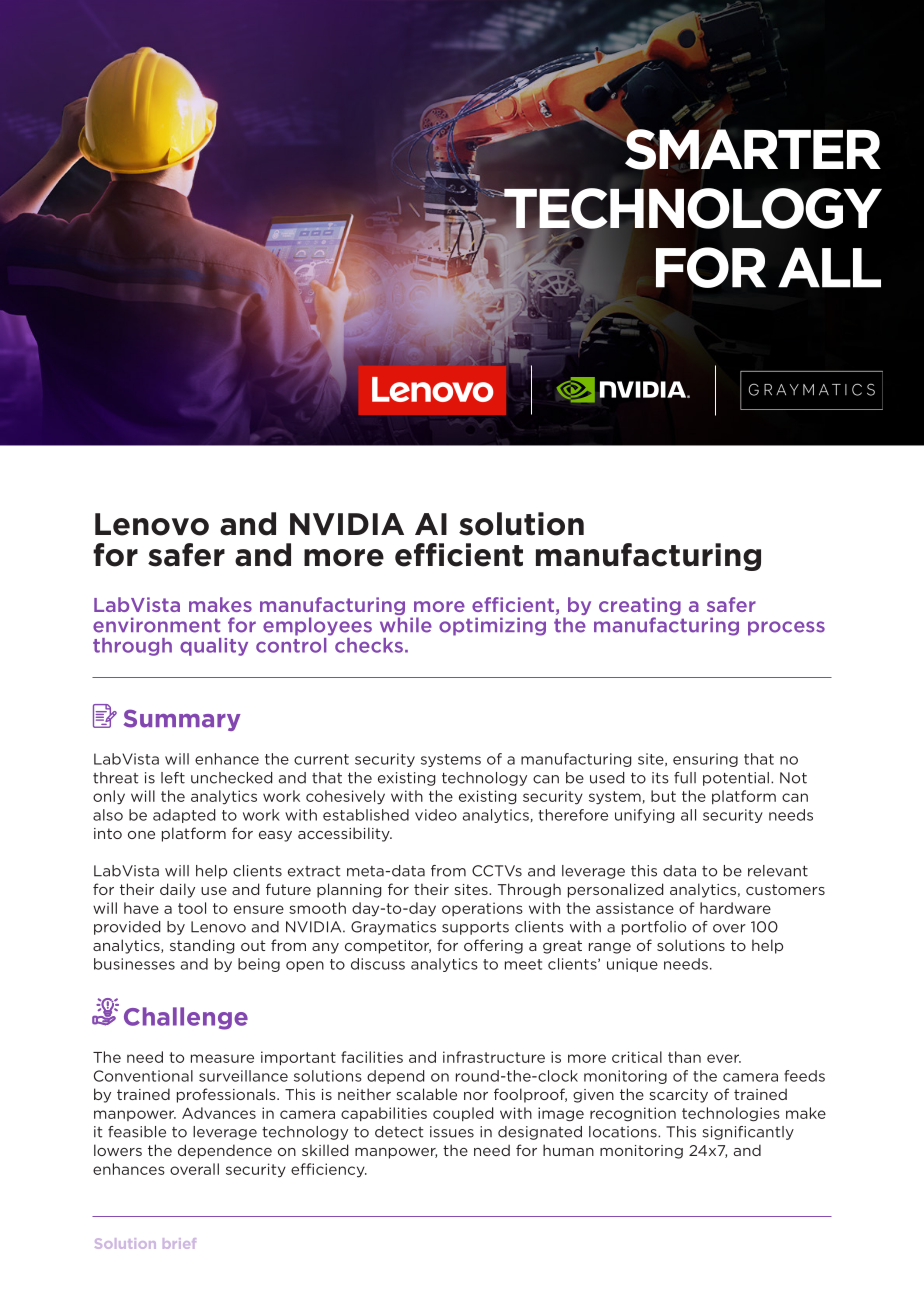 Image resolution: width=924 pixels, height=1308 pixels. I want to click on brief, so click(179, 1243).
